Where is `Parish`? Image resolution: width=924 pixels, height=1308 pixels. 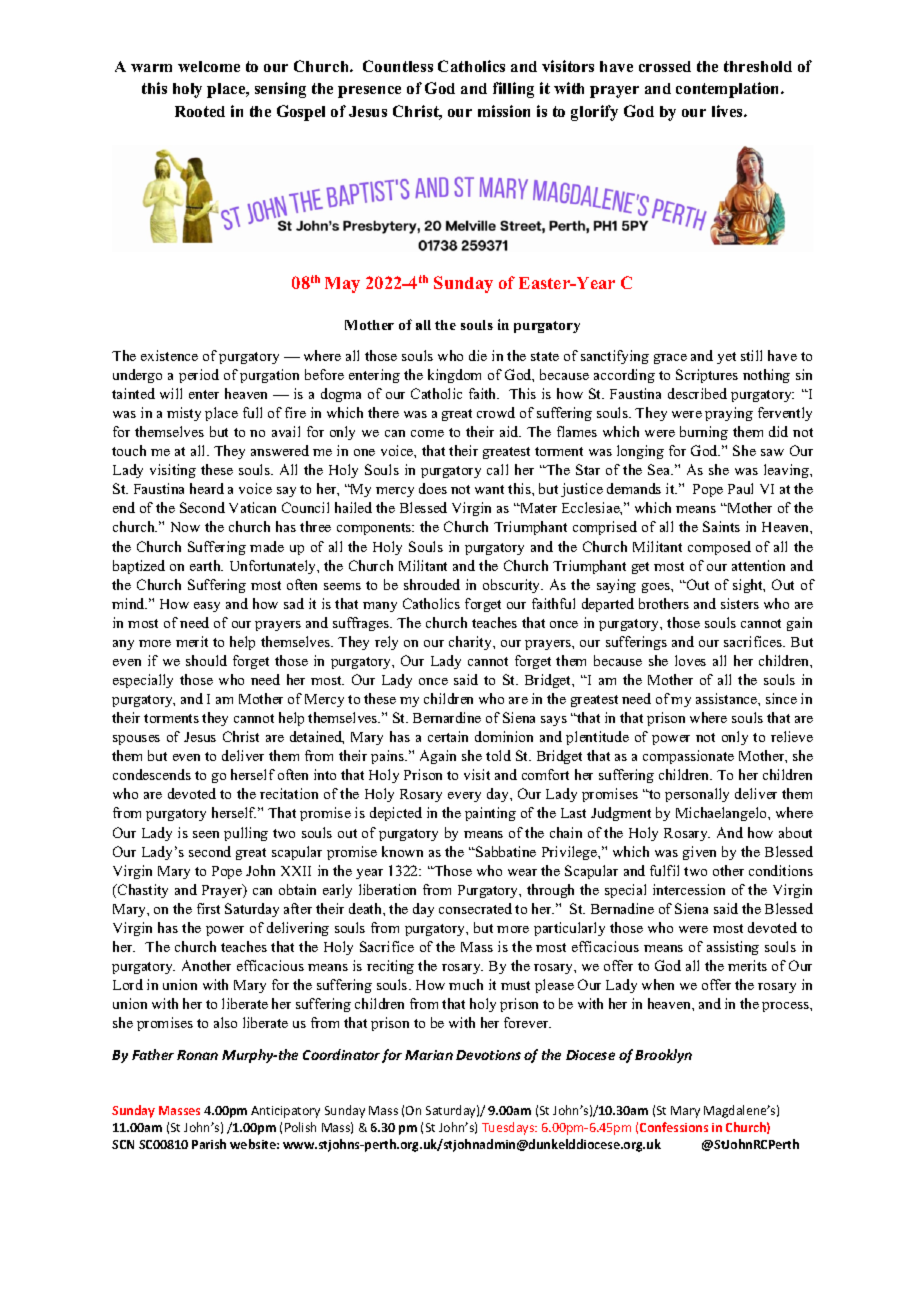 Parish is located at coordinates (209, 1144).
